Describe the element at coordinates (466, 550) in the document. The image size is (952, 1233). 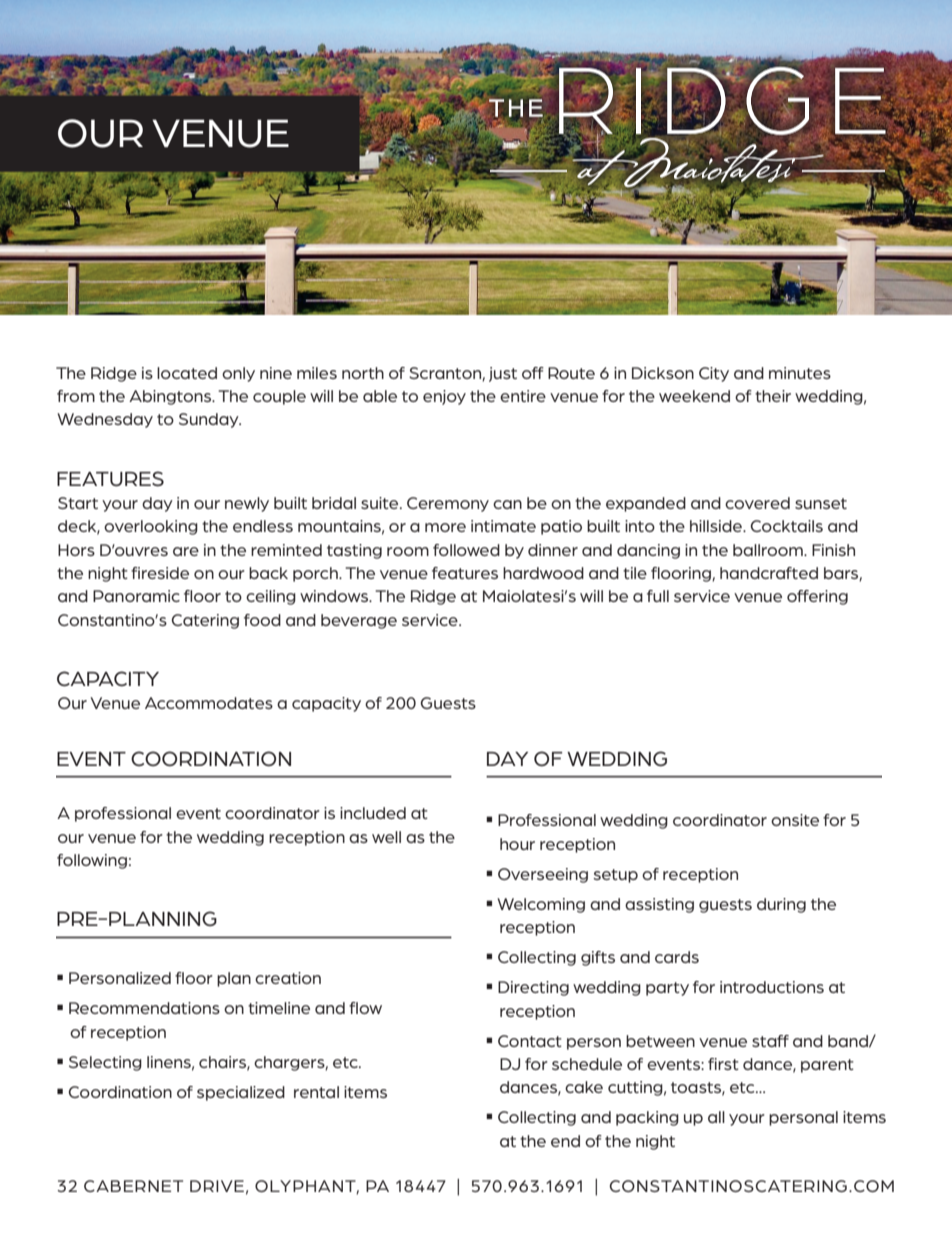
I see `followed` at that location.
